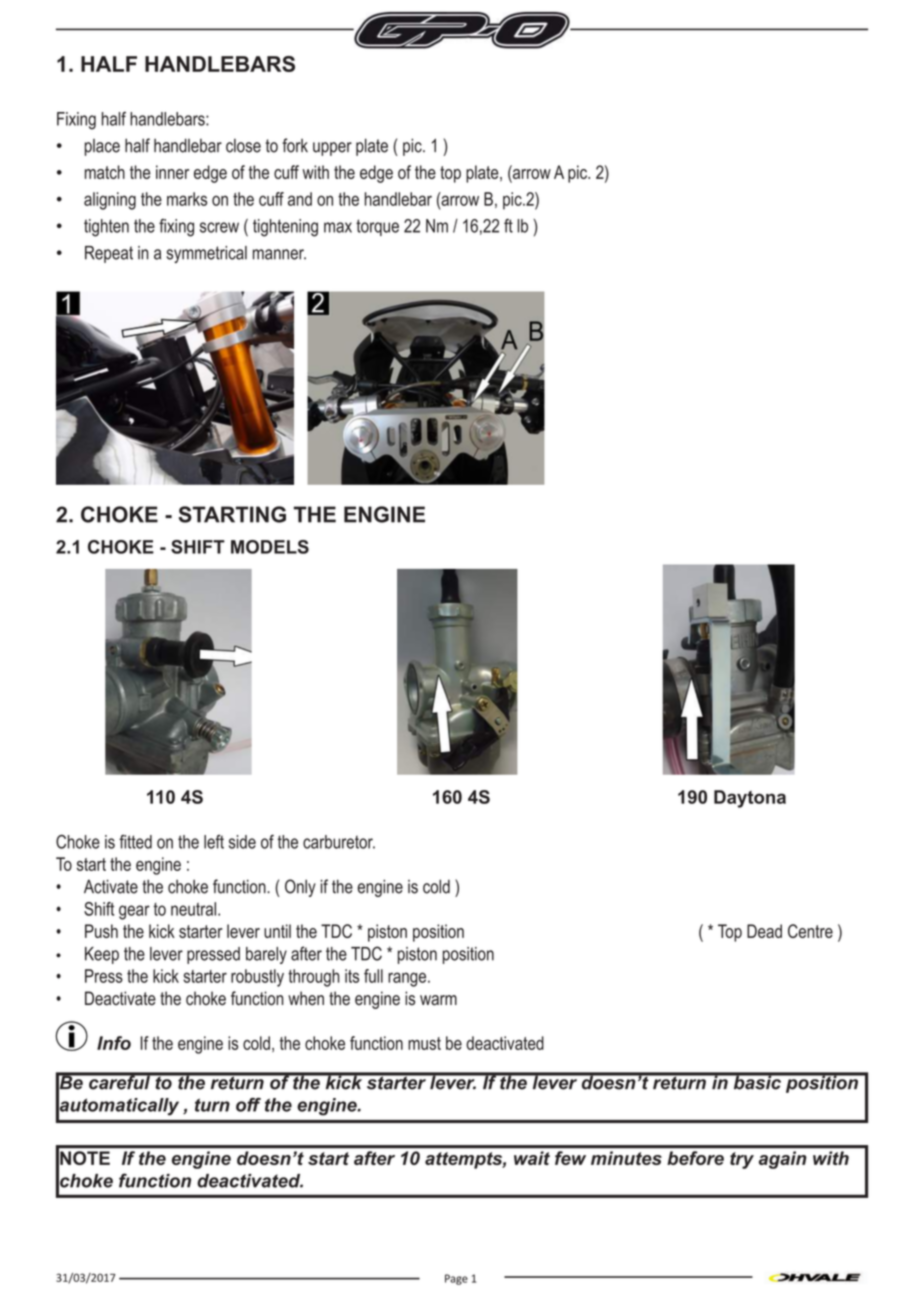 The width and height of the screenshot is (924, 1308). What do you see at coordinates (195, 909) in the screenshot?
I see `neutral` at bounding box center [195, 909].
